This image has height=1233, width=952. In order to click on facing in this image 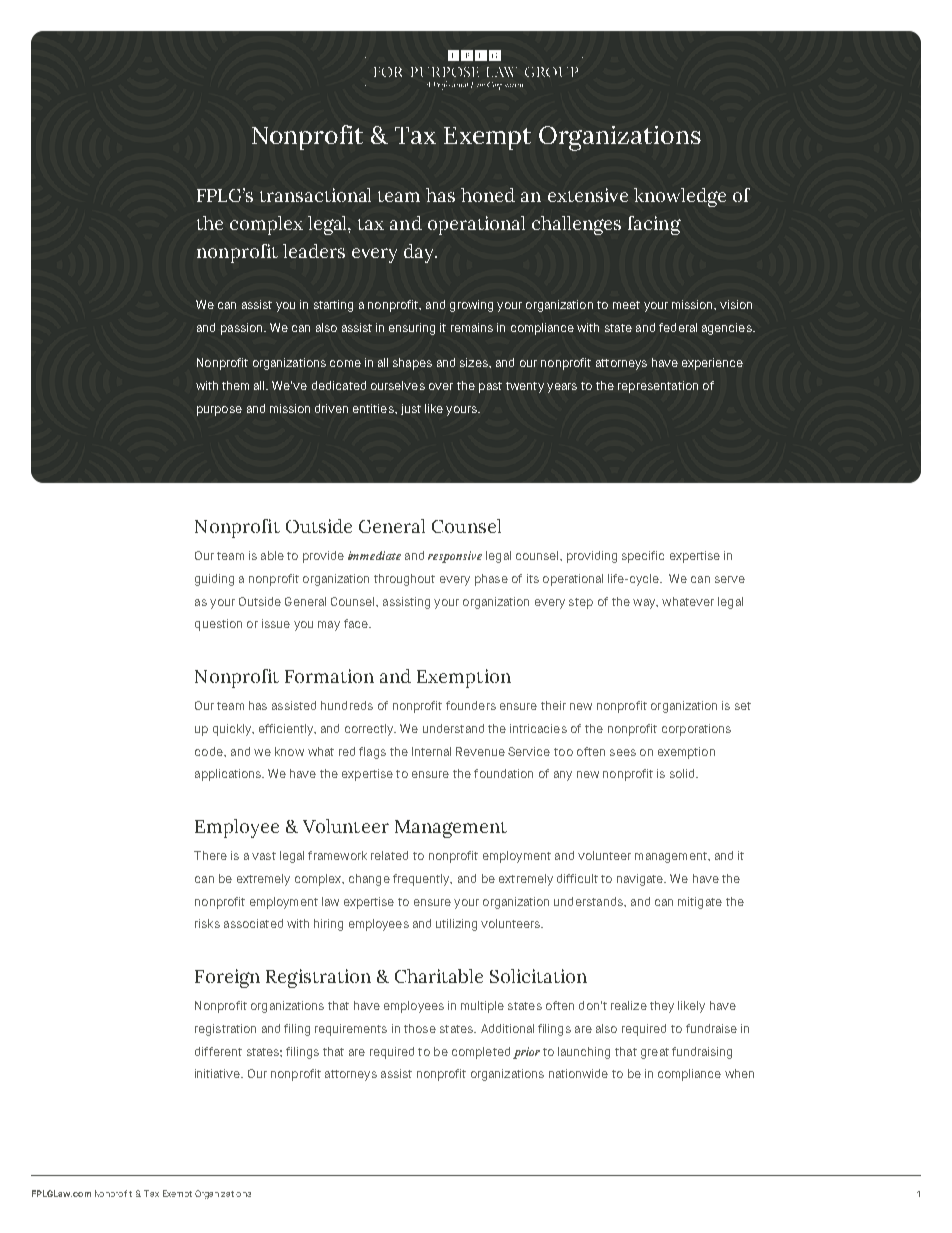, I will do `click(654, 225)`.
